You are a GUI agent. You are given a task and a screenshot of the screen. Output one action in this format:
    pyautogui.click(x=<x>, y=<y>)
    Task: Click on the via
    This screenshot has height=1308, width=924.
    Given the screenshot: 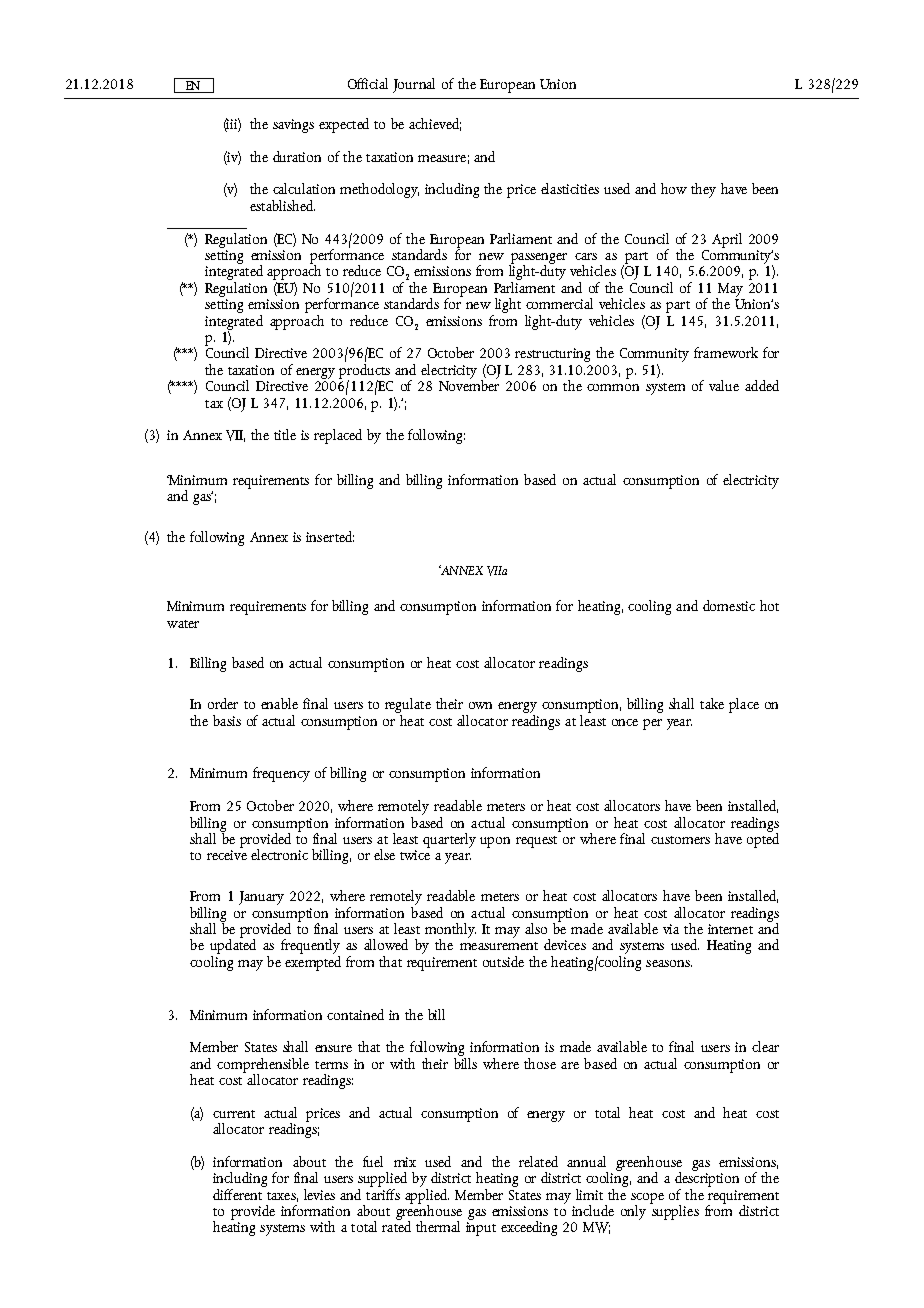 What is the action you would take?
    pyautogui.click(x=671, y=929)
